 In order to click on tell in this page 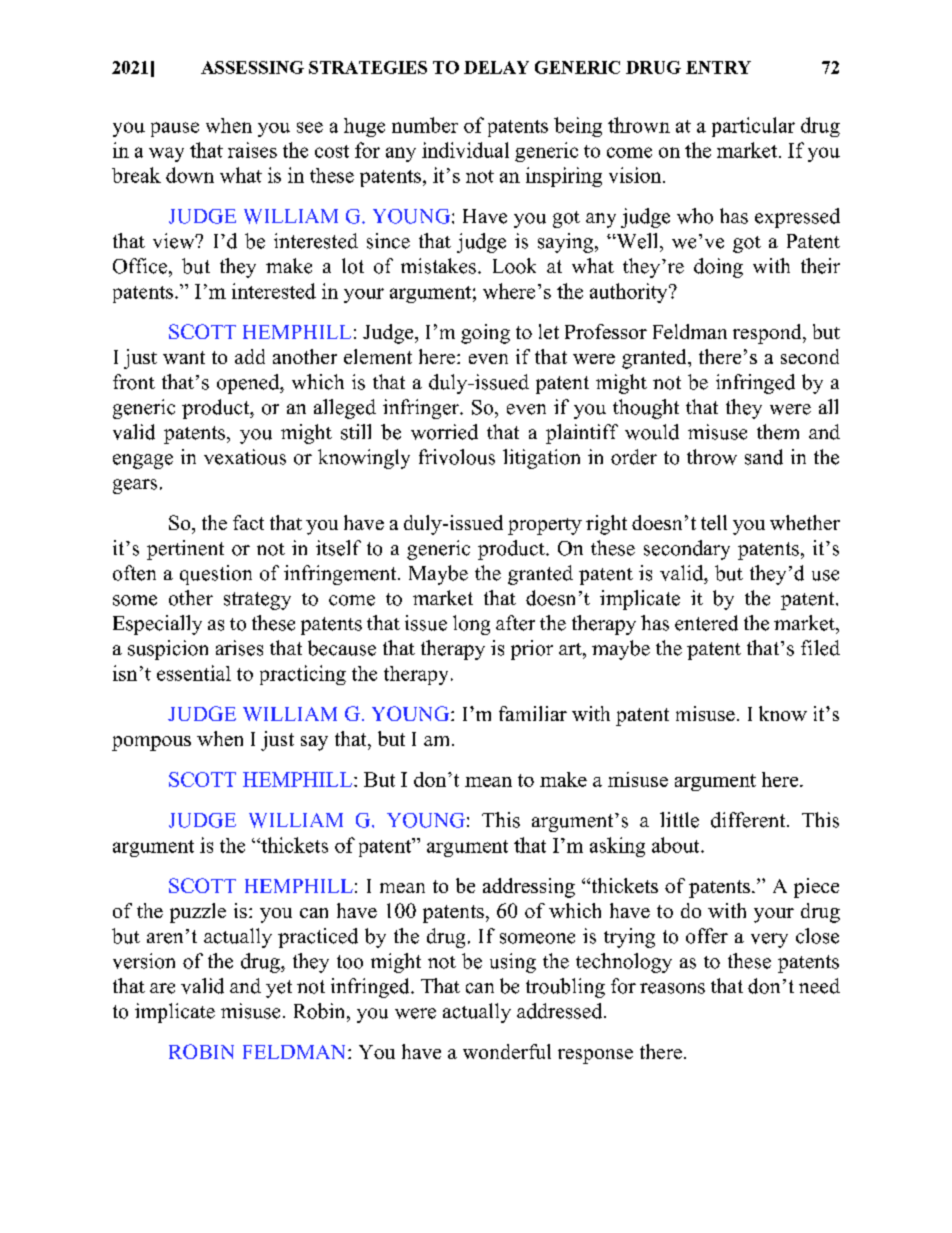, I will do `click(714, 522)`.
